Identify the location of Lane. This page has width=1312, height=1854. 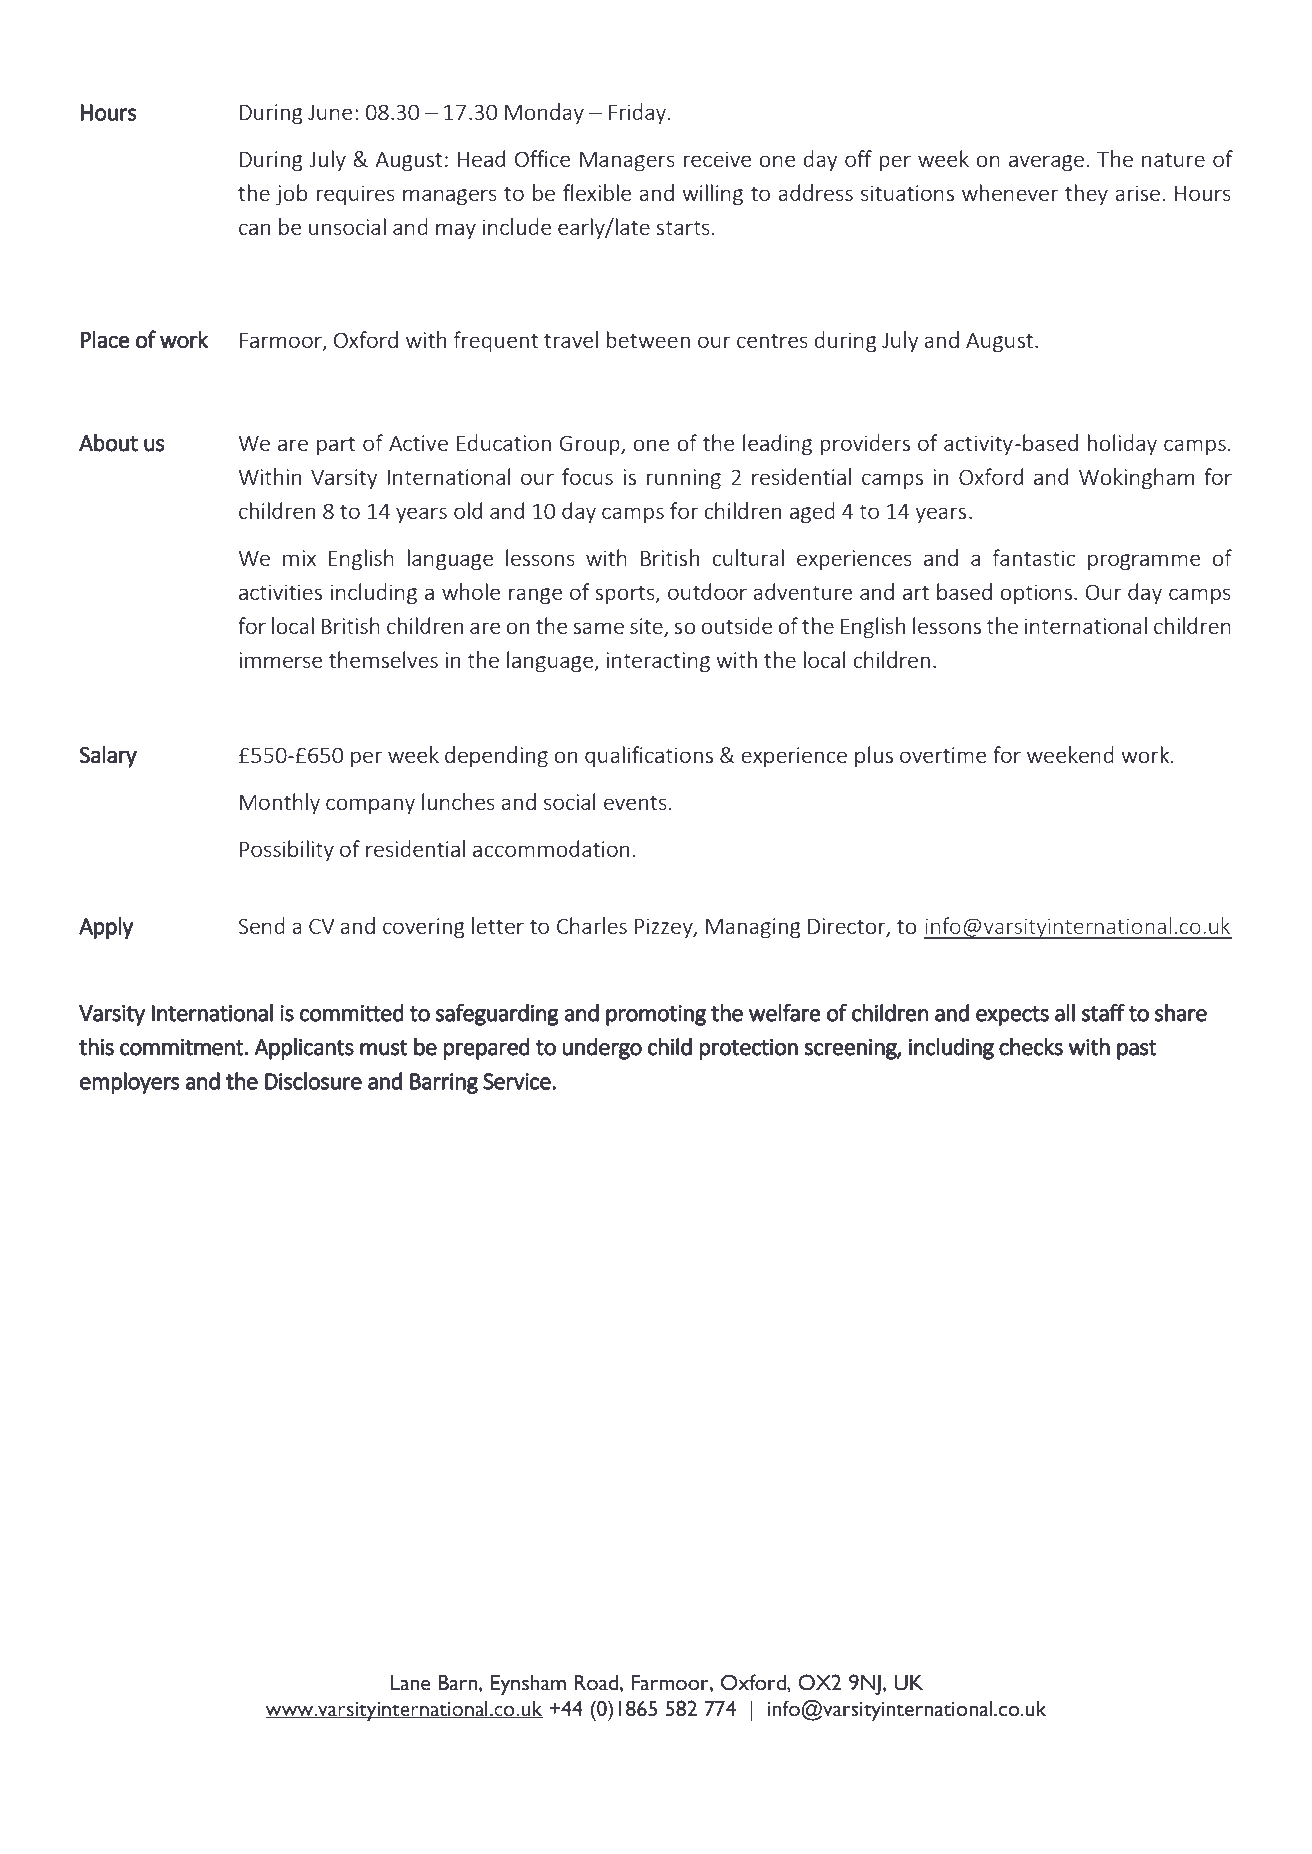
(410, 1683).
